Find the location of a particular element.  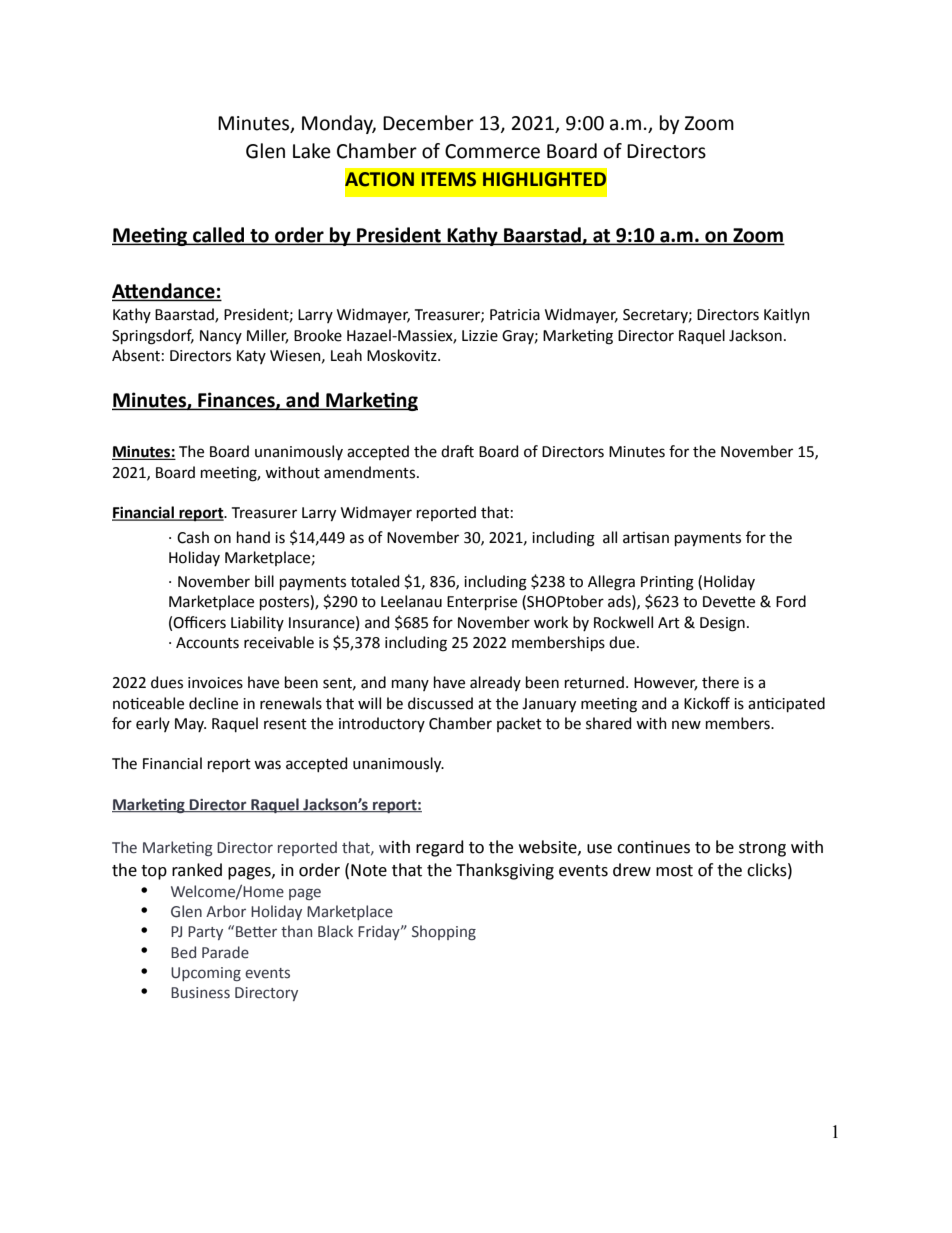

Lizzie is located at coordinates (480, 336).
